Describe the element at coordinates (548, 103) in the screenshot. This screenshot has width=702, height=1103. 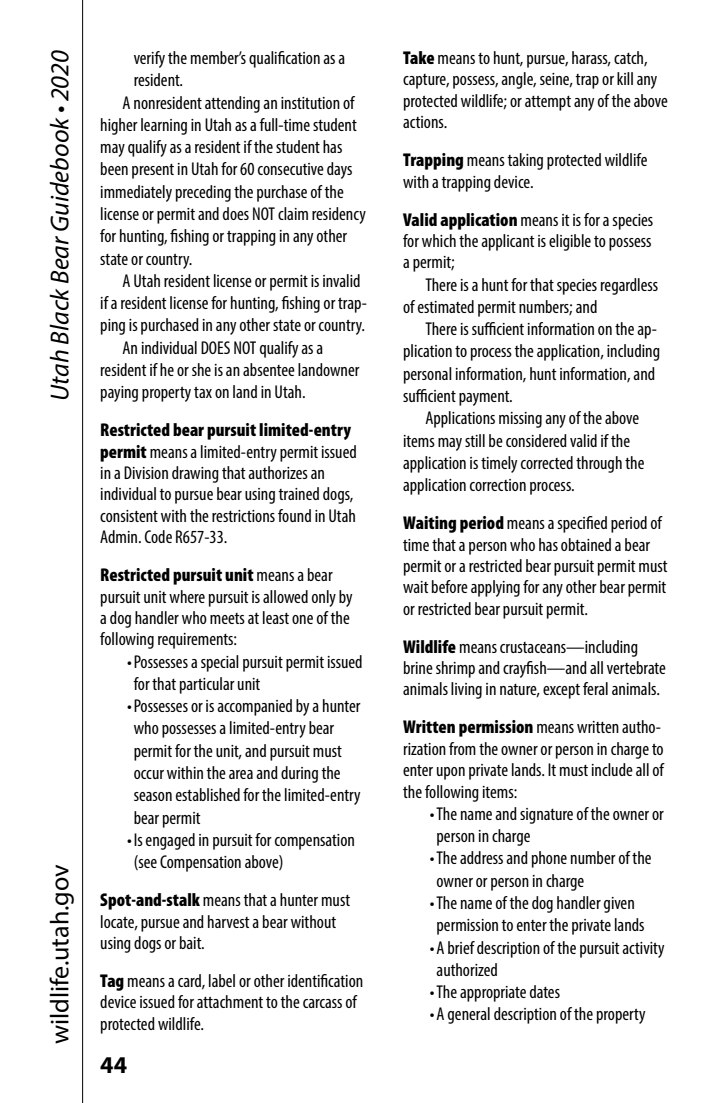
I see `attempt` at that location.
